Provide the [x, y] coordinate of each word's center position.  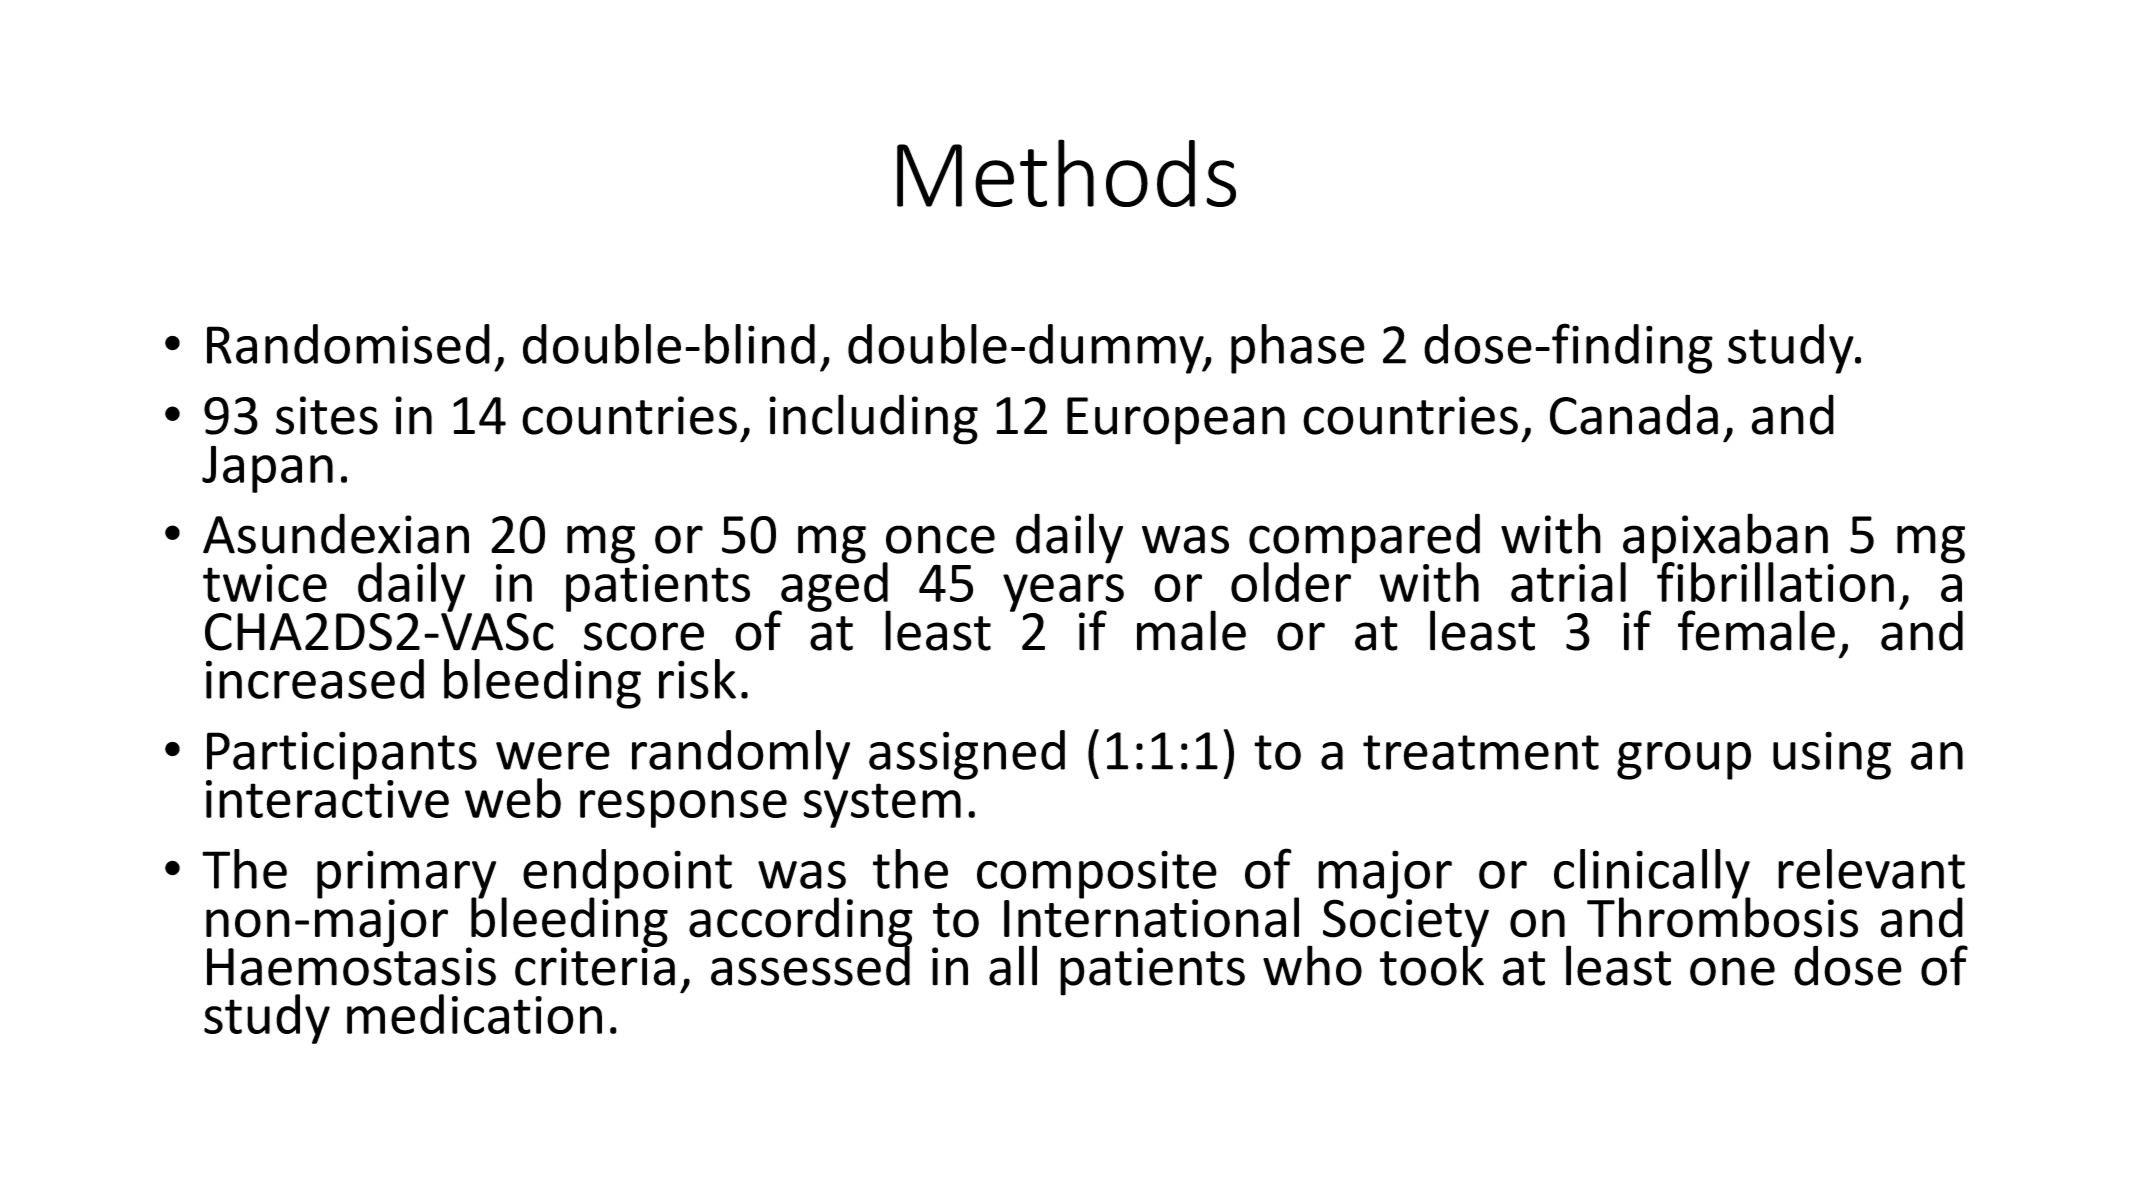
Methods [1066, 173]
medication [474, 1014]
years [1063, 594]
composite [1097, 875]
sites [327, 415]
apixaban [1725, 539]
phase [1298, 349]
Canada [1634, 414]
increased [315, 679]
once [940, 539]
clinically [1652, 875]
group [1684, 761]
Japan [267, 469]
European [1176, 421]
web [513, 798]
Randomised [348, 344]
